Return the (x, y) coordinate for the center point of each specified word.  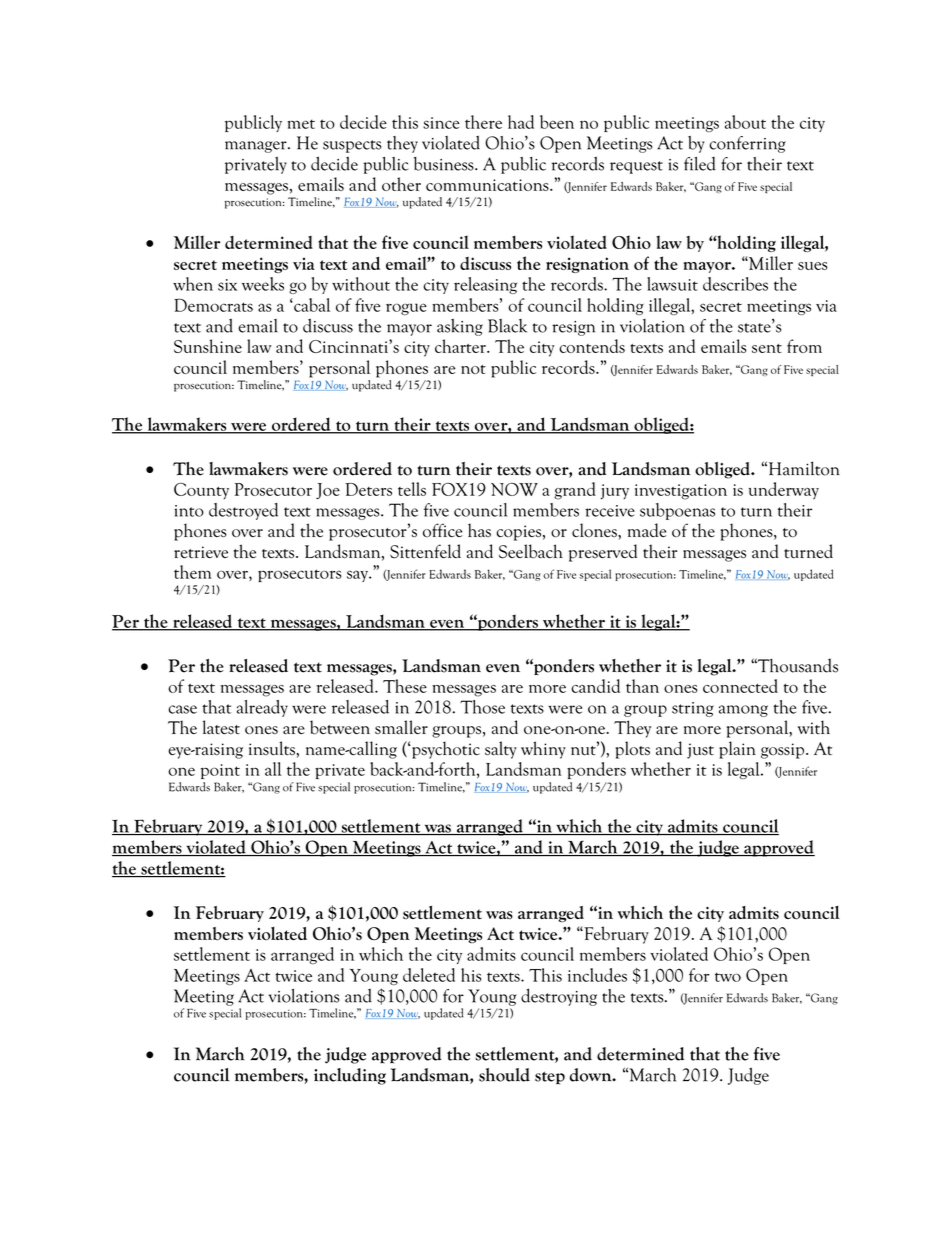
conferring (747, 144)
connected (740, 686)
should (504, 1075)
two (728, 977)
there (483, 122)
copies (518, 533)
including (350, 1076)
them (192, 572)
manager (257, 147)
